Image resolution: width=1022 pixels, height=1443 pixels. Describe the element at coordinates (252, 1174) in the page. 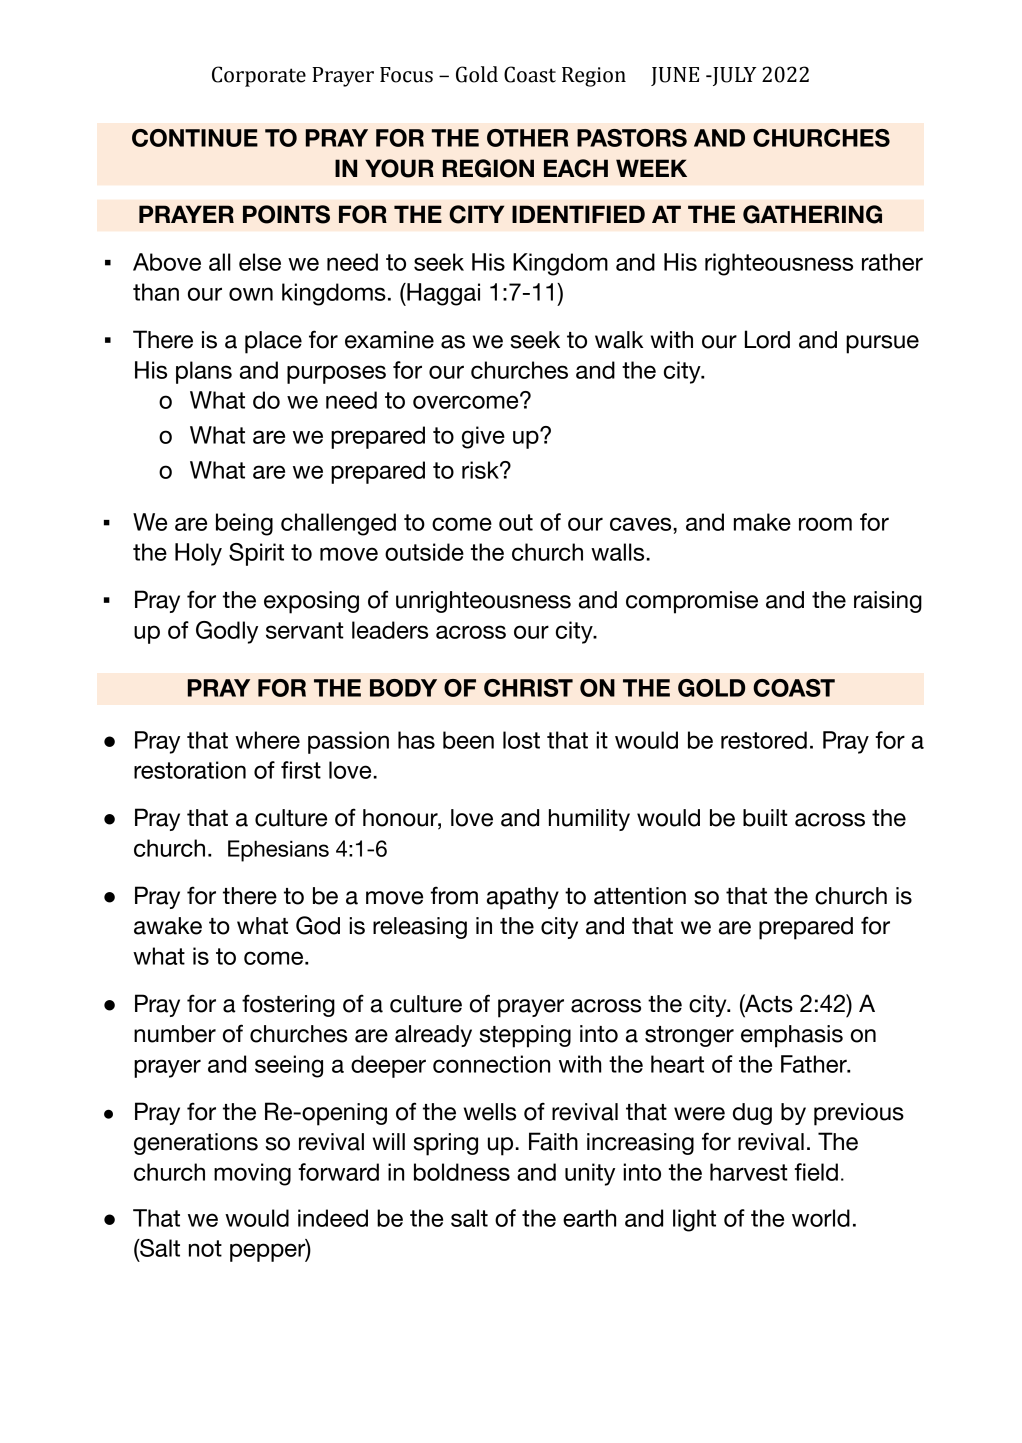

I see `moving` at that location.
